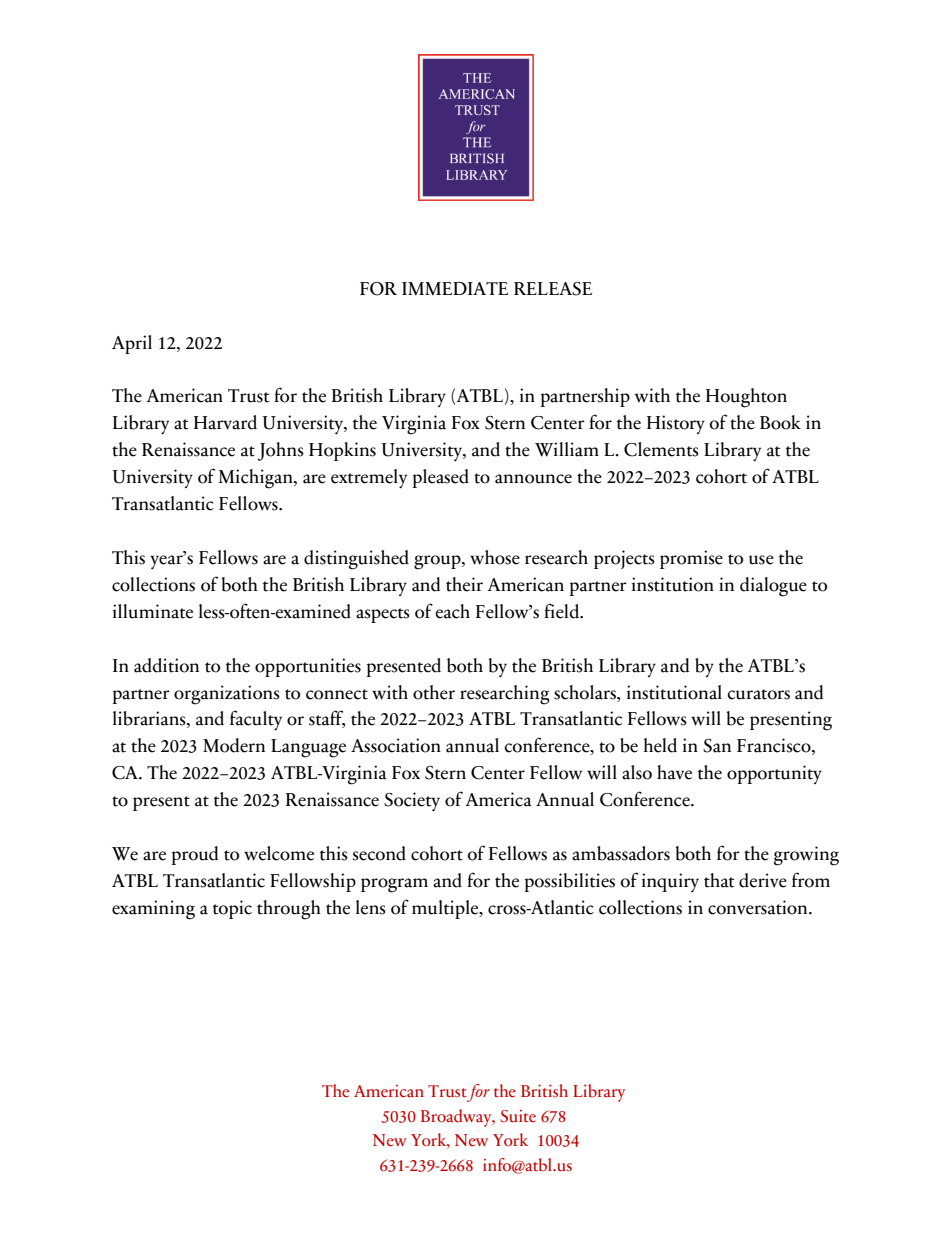  Describe the element at coordinates (412, 801) in the image. I see `Society` at that location.
